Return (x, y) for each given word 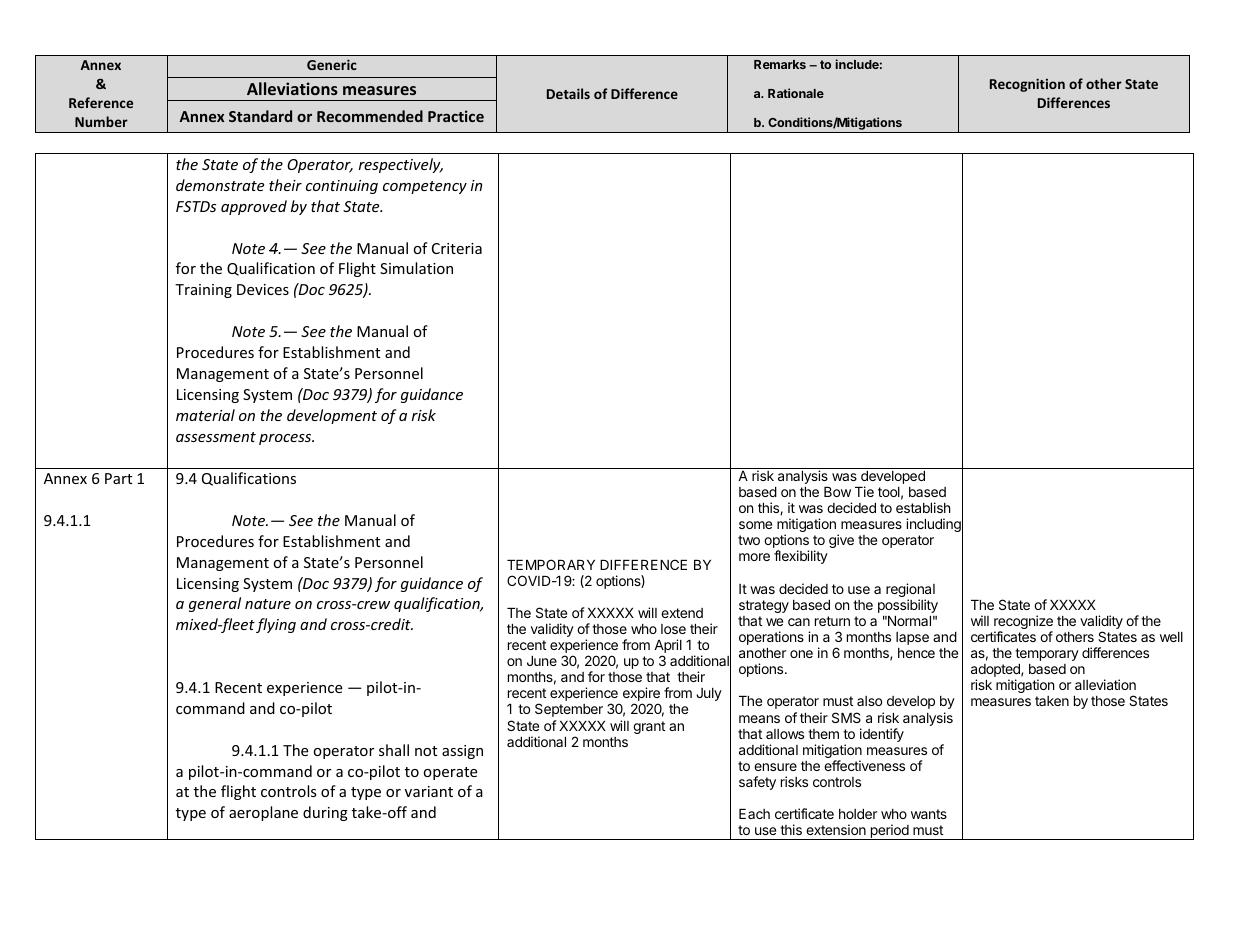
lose (673, 629)
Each (754, 814)
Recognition (1027, 85)
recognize (1023, 623)
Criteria (457, 248)
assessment (216, 437)
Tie (864, 491)
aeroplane (263, 813)
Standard (260, 116)
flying (276, 625)
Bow (837, 492)
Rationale (796, 93)
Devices (263, 289)
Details (568, 93)
